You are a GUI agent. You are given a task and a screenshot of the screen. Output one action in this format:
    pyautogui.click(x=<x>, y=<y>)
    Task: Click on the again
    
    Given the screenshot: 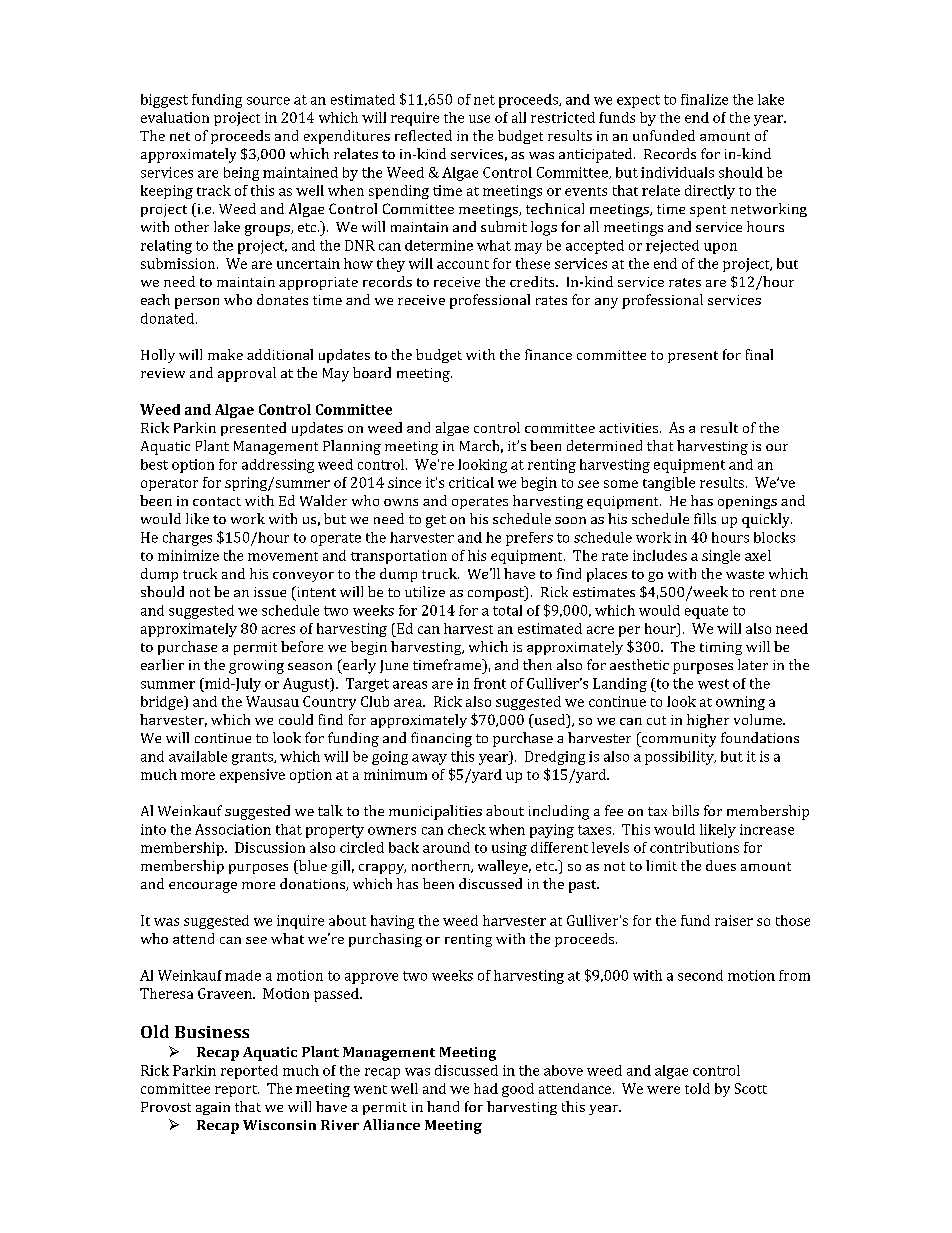 What is the action you would take?
    pyautogui.click(x=213, y=1108)
